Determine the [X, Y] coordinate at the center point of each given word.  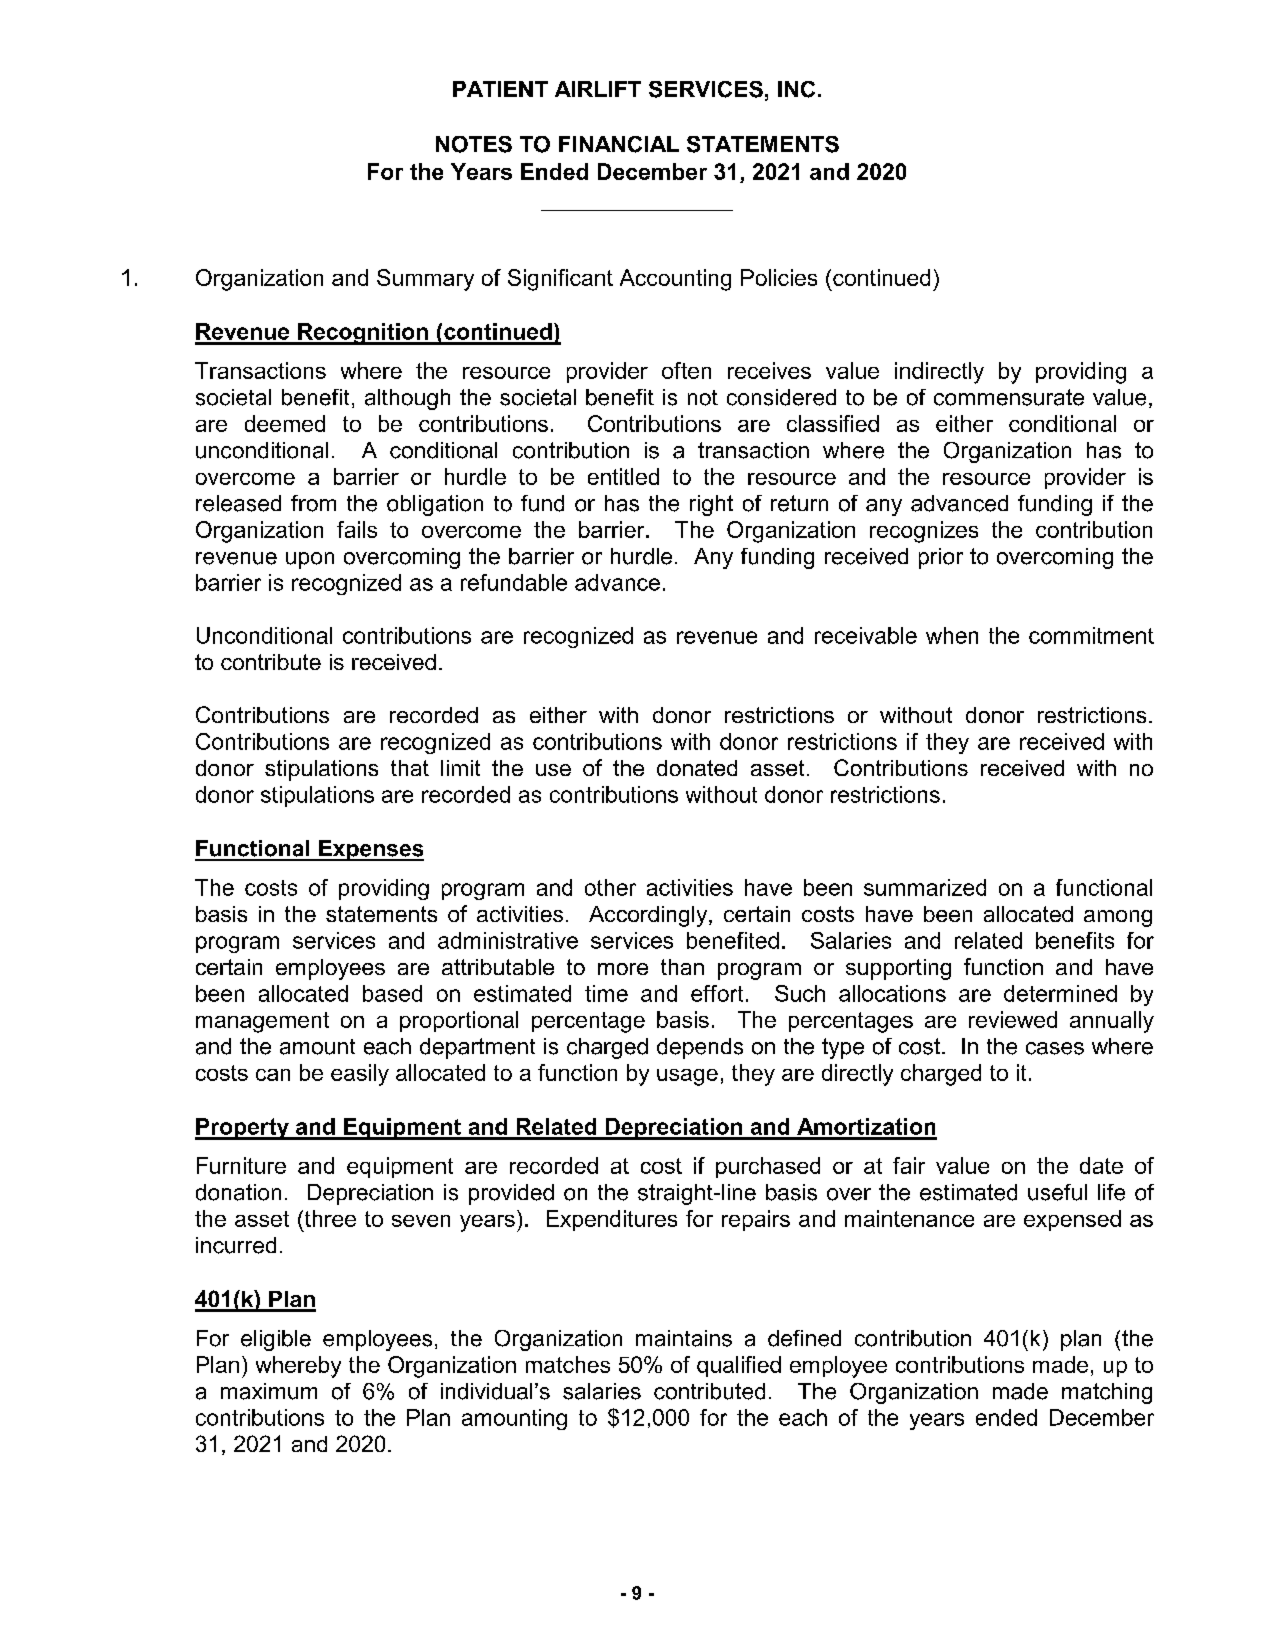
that [410, 768]
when [952, 635]
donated [697, 768]
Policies [779, 277]
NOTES [474, 144]
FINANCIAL [619, 144]
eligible [276, 1340]
